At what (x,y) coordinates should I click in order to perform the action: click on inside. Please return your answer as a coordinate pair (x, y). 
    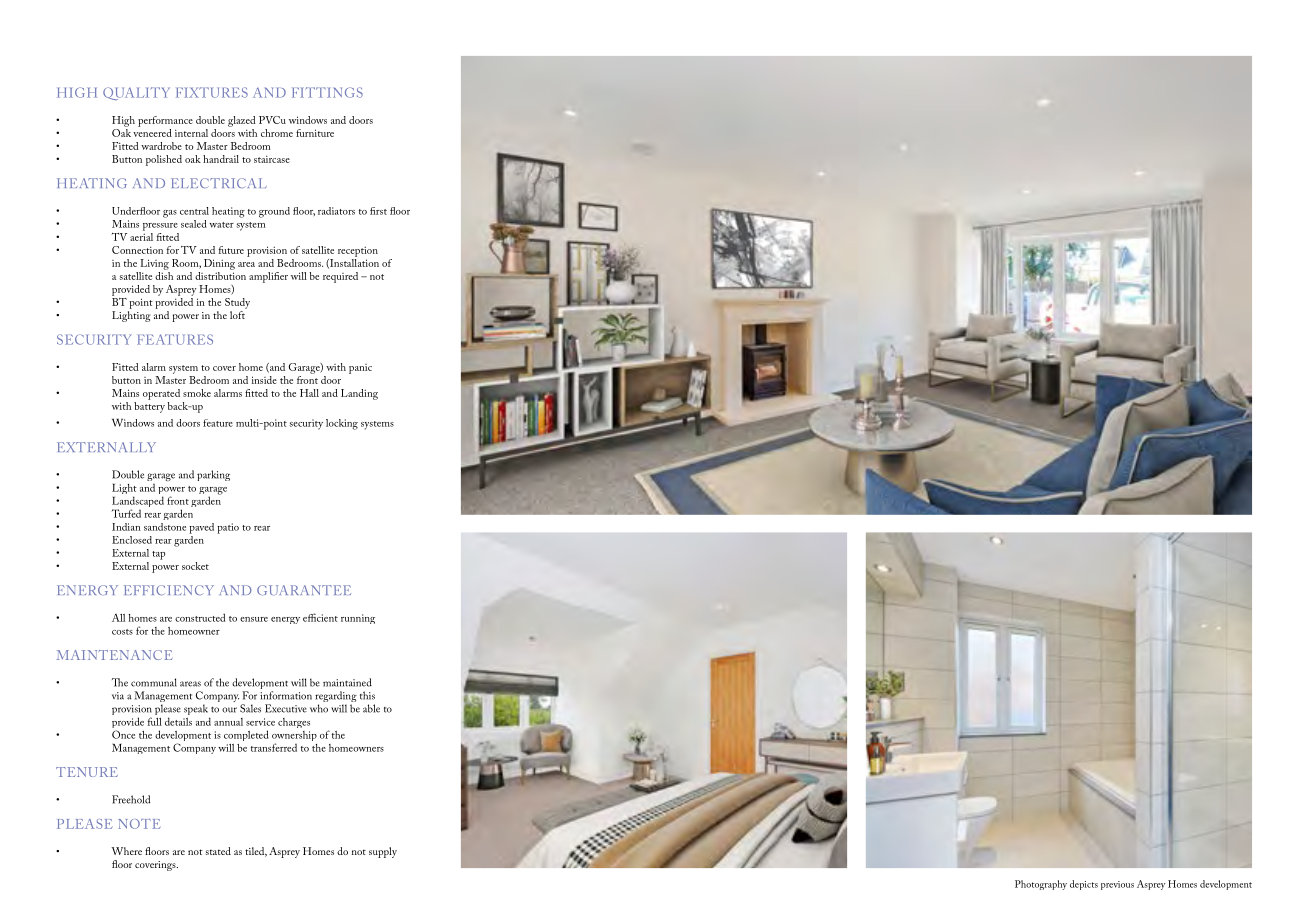
    Looking at the image, I should click on (264, 380).
